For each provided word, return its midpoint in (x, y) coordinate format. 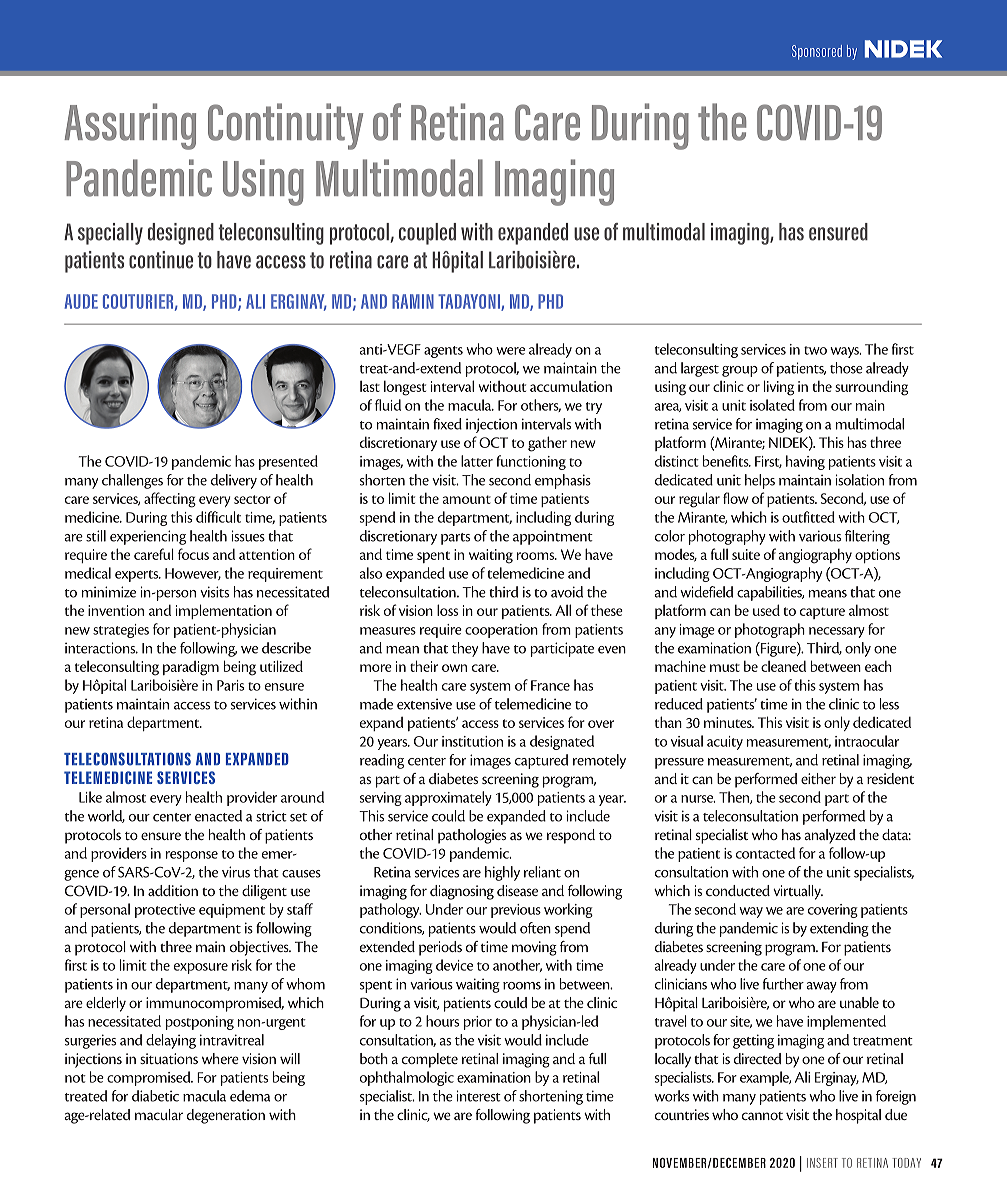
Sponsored (817, 52)
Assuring (130, 126)
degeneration (226, 1116)
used (766, 610)
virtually (798, 892)
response (192, 856)
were (510, 351)
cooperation (501, 631)
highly (502, 873)
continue (161, 260)
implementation (224, 611)
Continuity (285, 126)
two (815, 350)
